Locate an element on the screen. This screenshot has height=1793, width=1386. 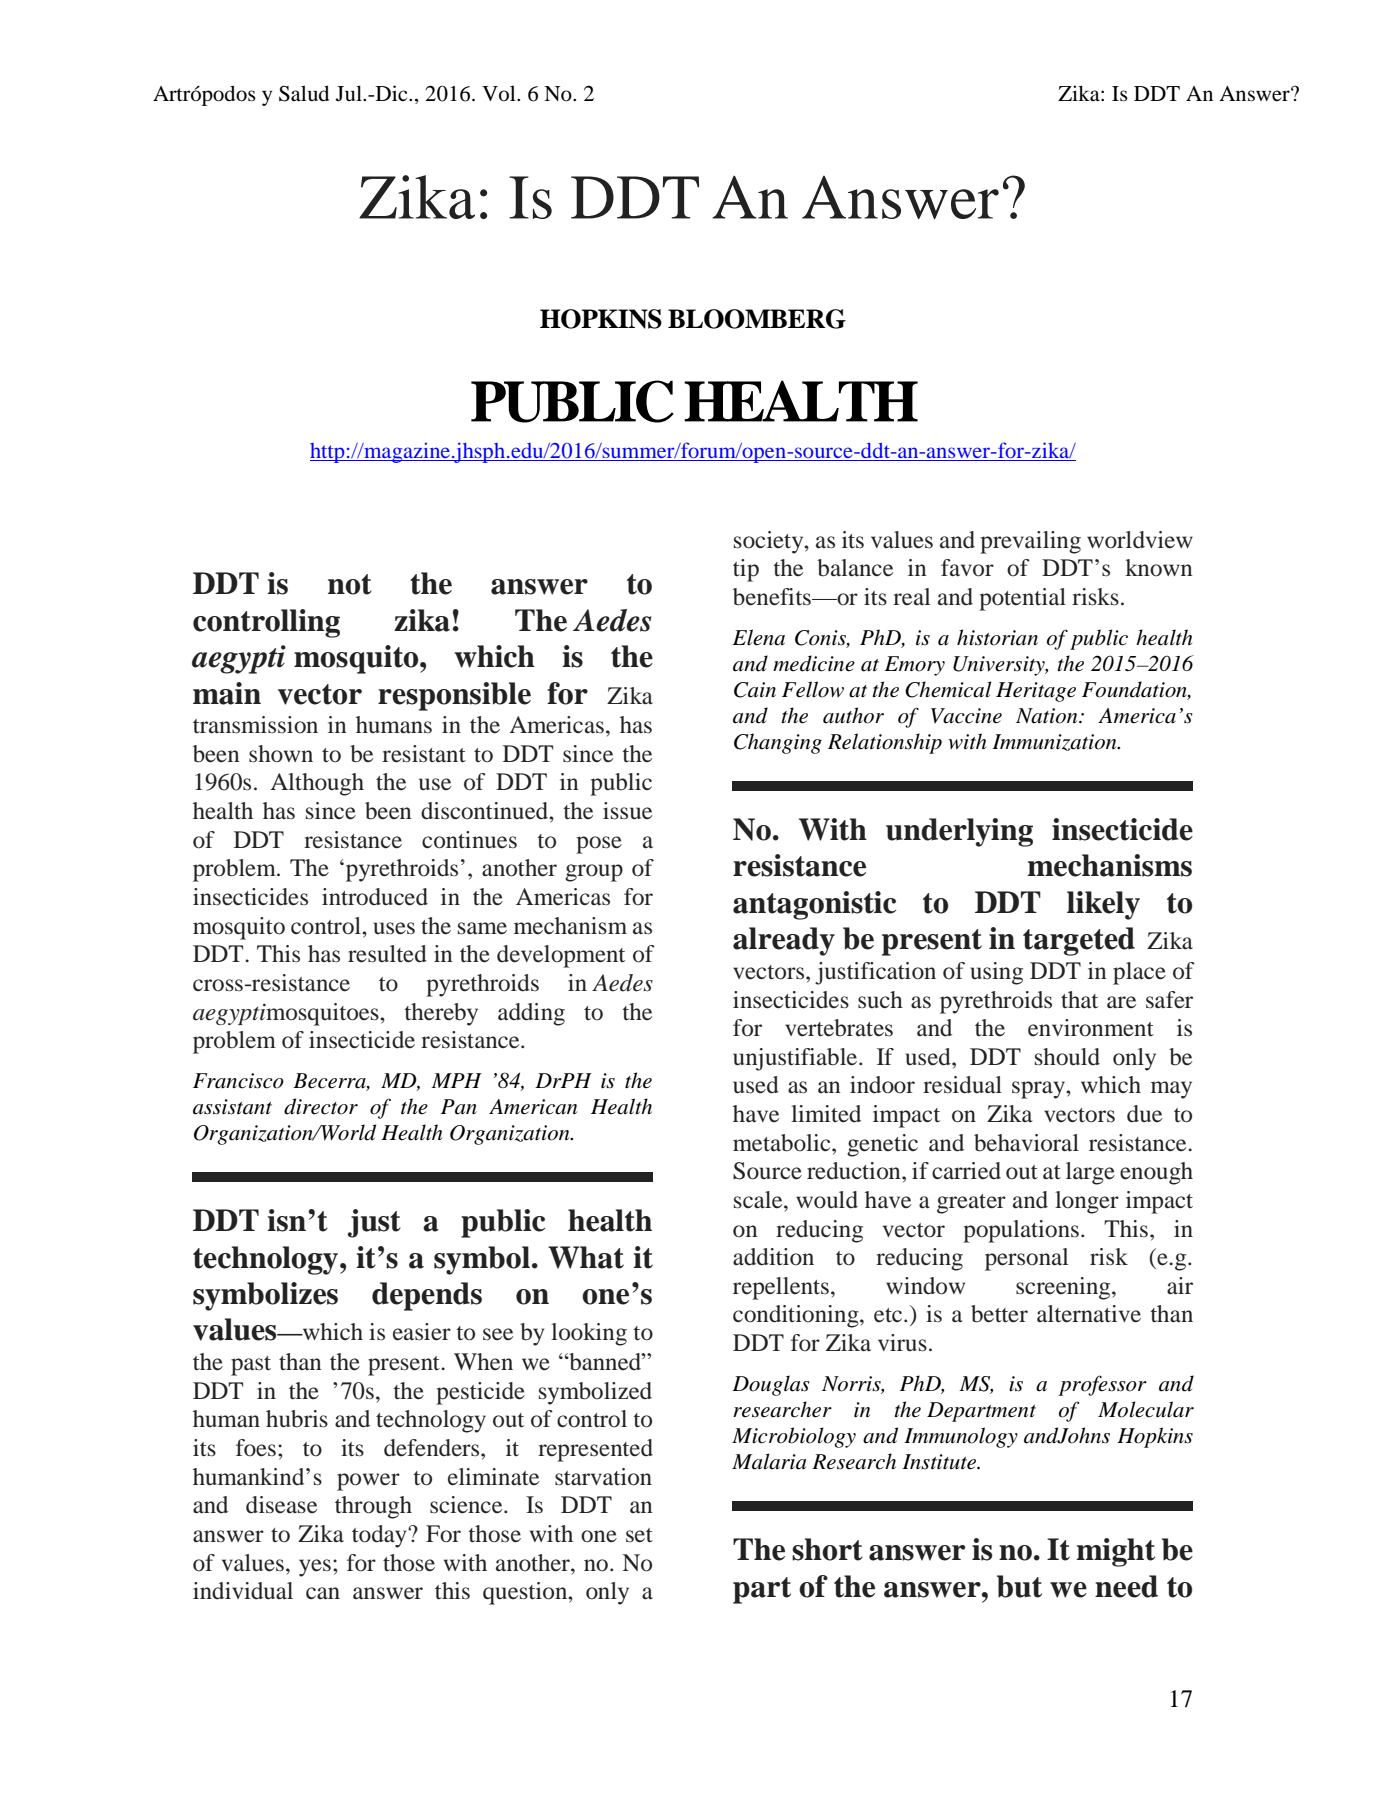
Although is located at coordinates (317, 784).
